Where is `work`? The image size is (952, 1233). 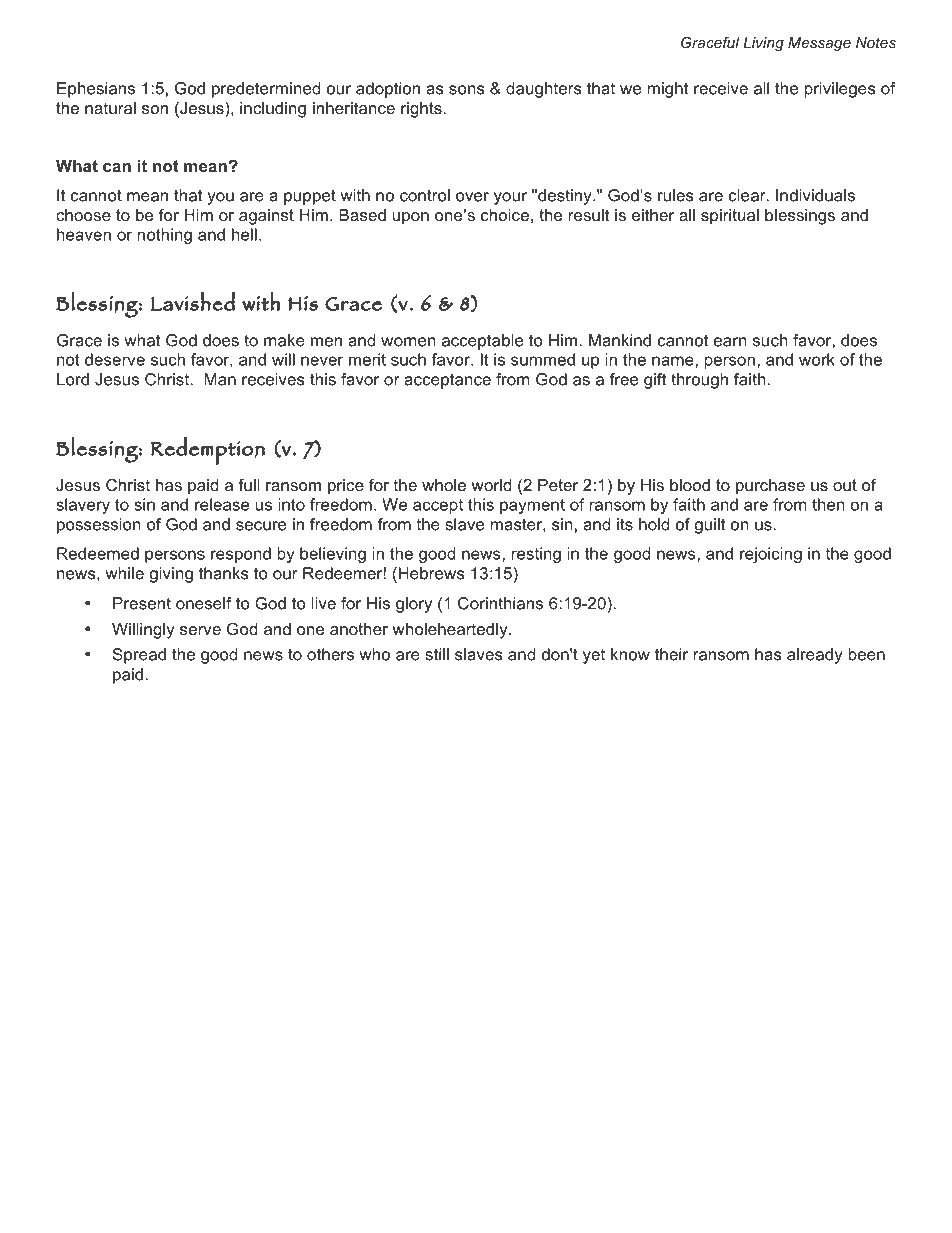 work is located at coordinates (817, 359).
